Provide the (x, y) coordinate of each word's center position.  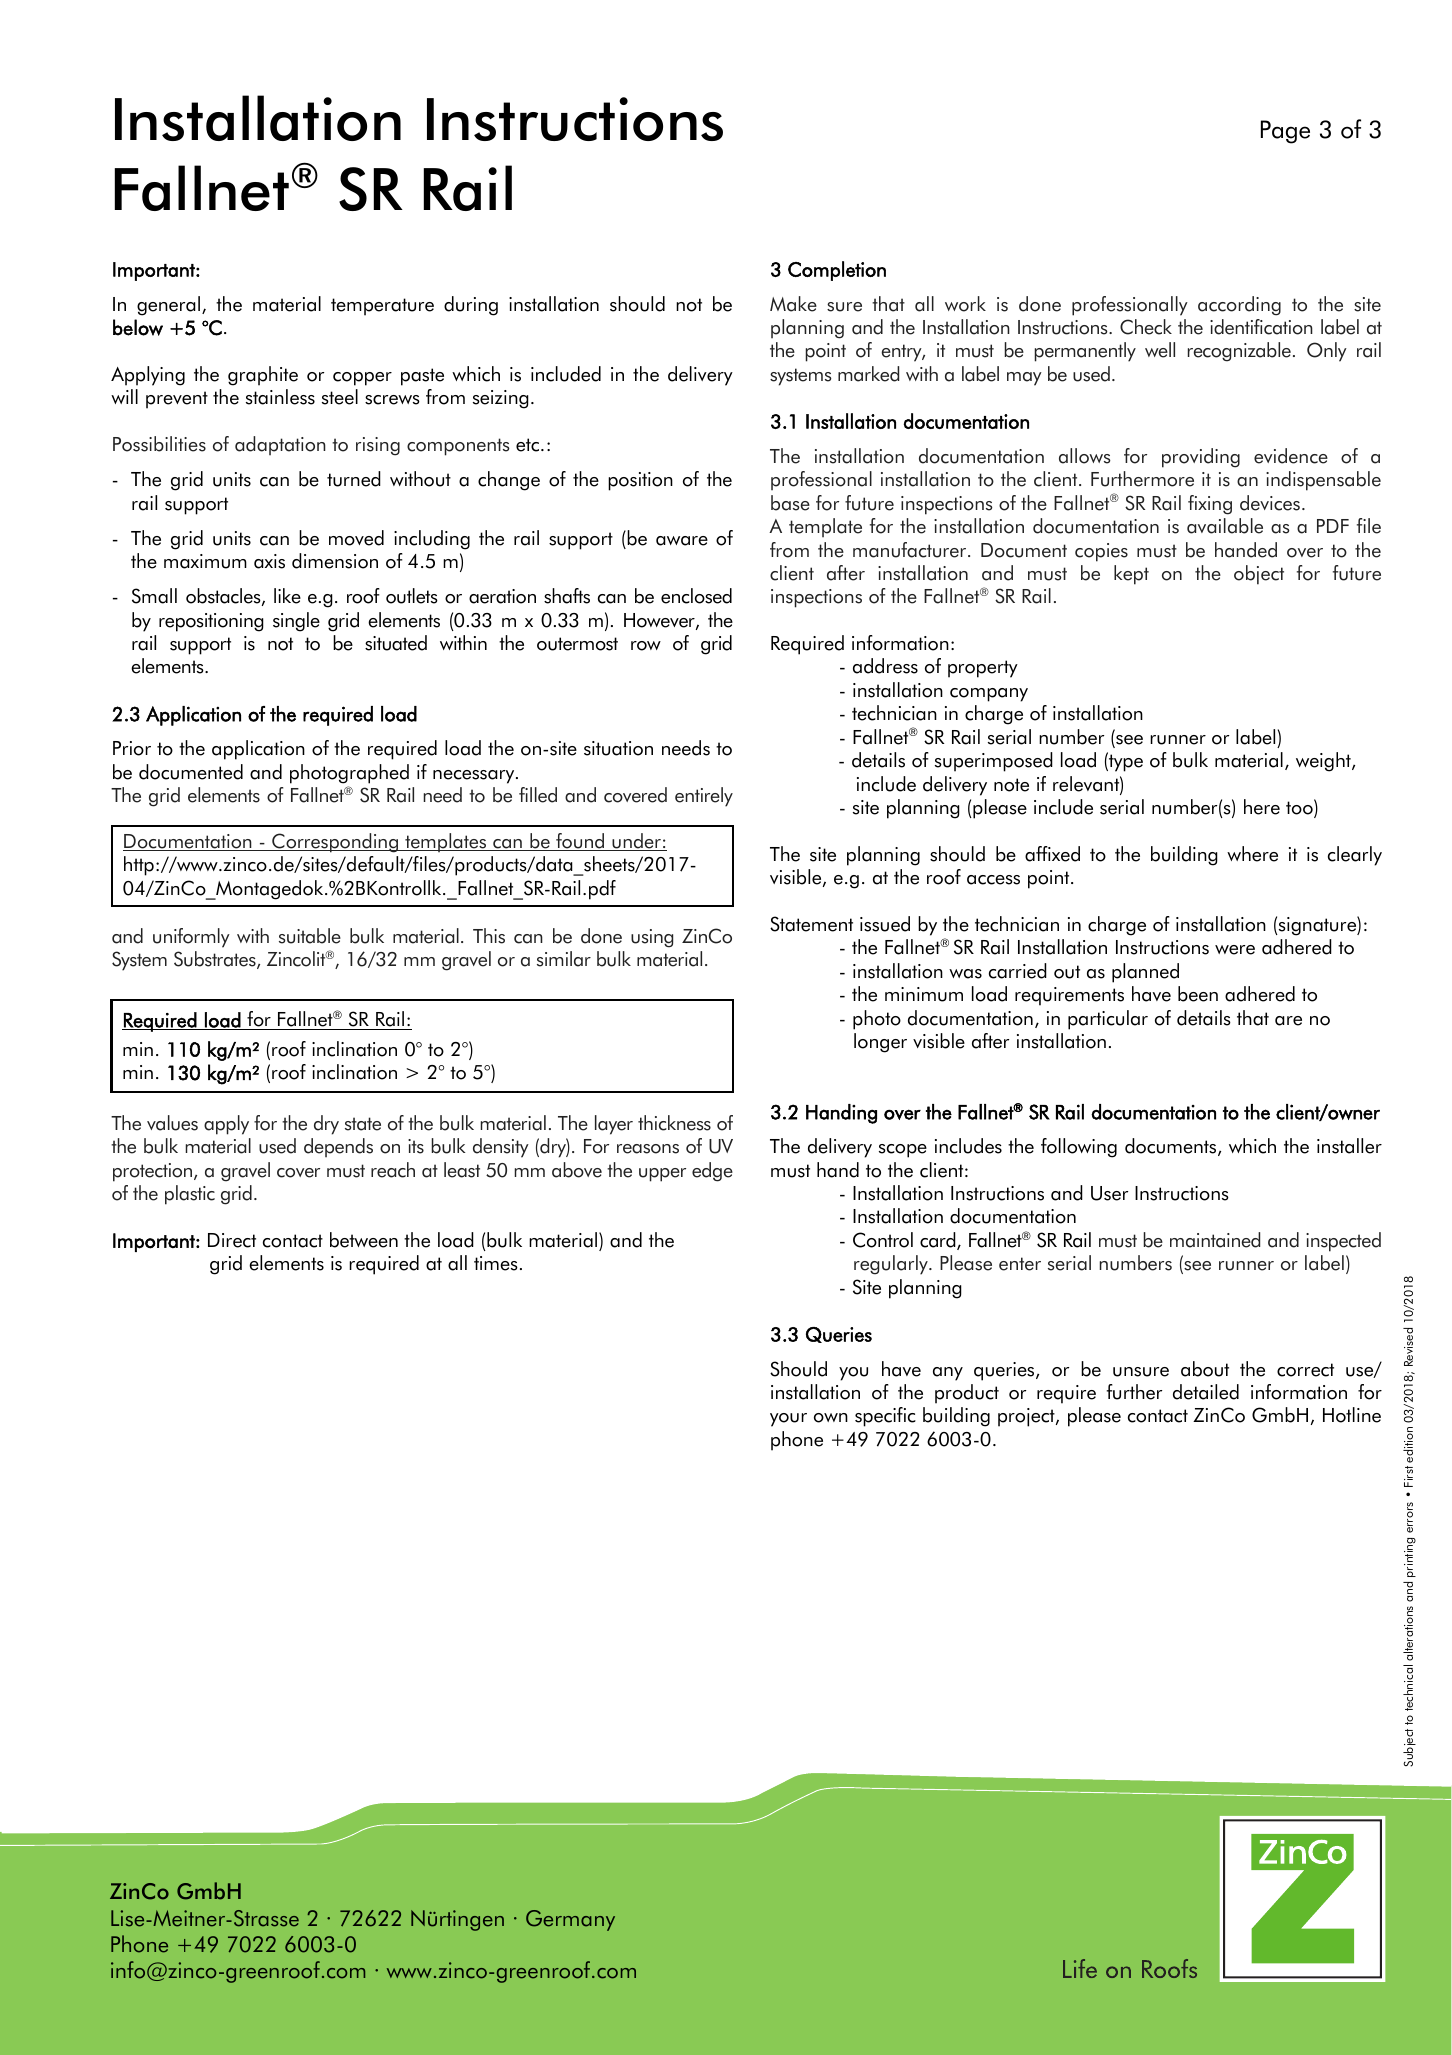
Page (1285, 132)
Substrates (216, 960)
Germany (570, 1920)
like (287, 596)
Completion (837, 271)
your (788, 1420)
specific (885, 1417)
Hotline (1352, 1415)
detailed (1206, 1392)
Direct (232, 1240)
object (1259, 575)
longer (880, 1043)
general (168, 306)
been (1198, 994)
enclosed (696, 596)
